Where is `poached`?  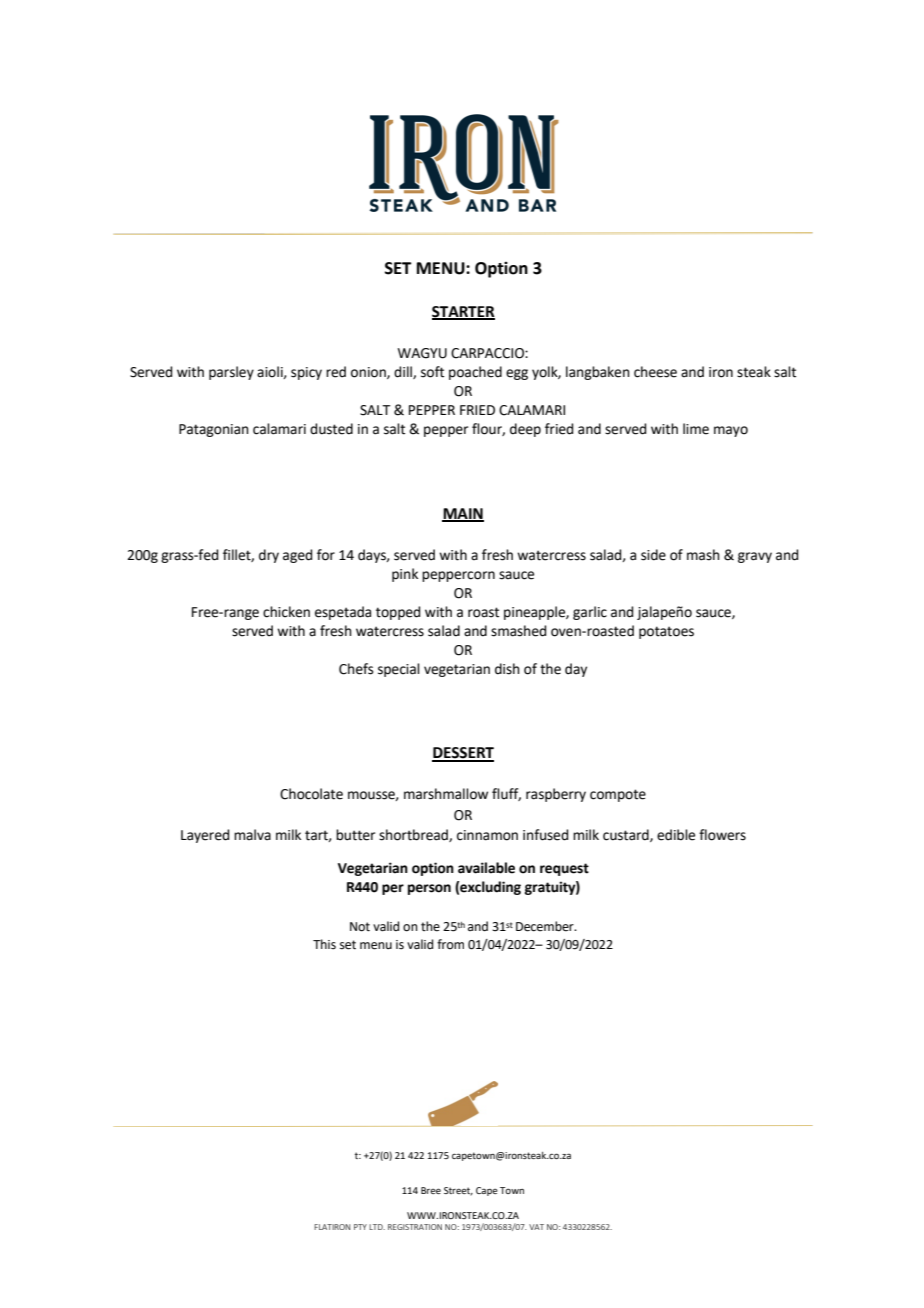 poached is located at coordinates (475, 373).
